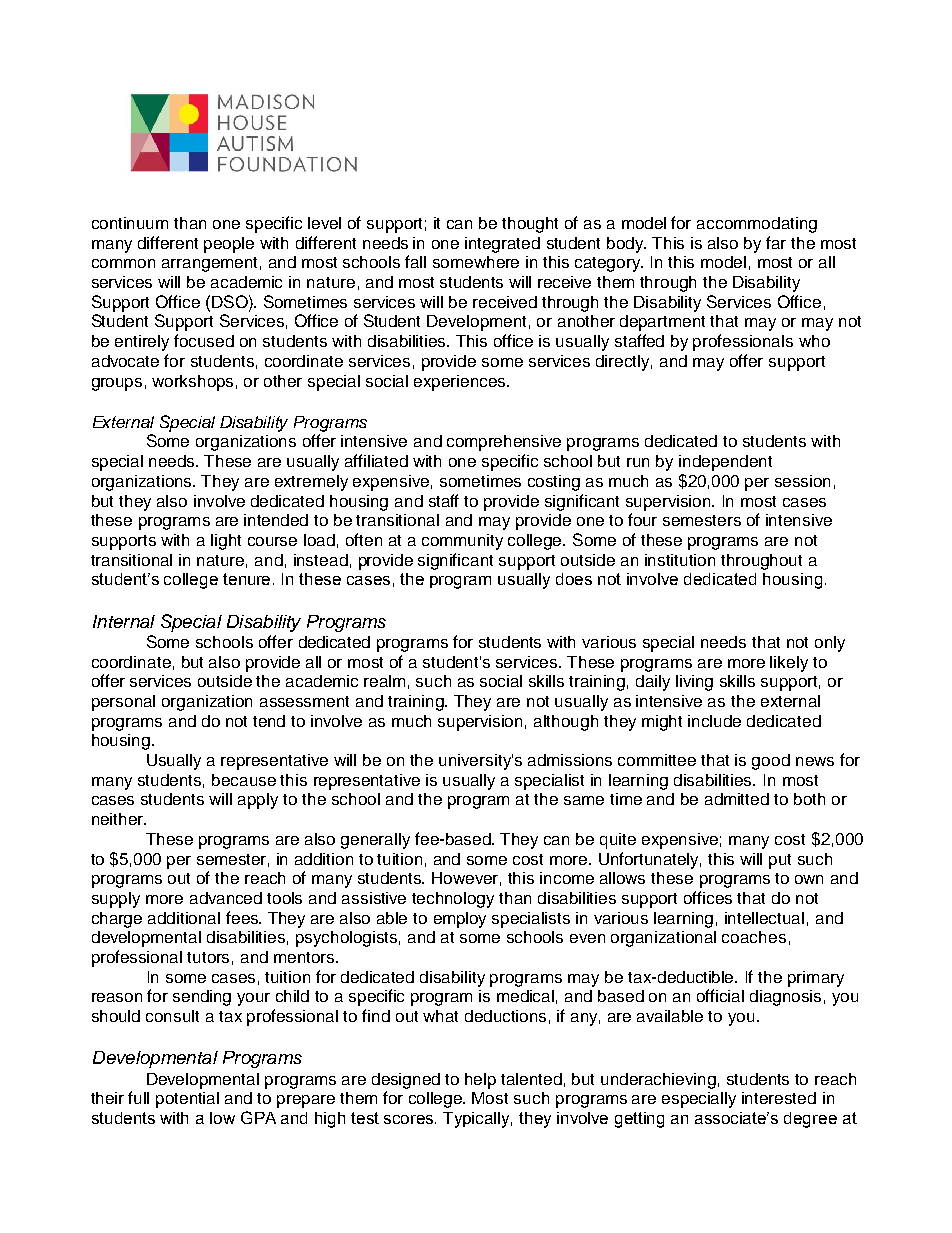 The height and width of the screenshot is (1233, 952). What do you see at coordinates (384, 681) in the screenshot?
I see `realm` at bounding box center [384, 681].
